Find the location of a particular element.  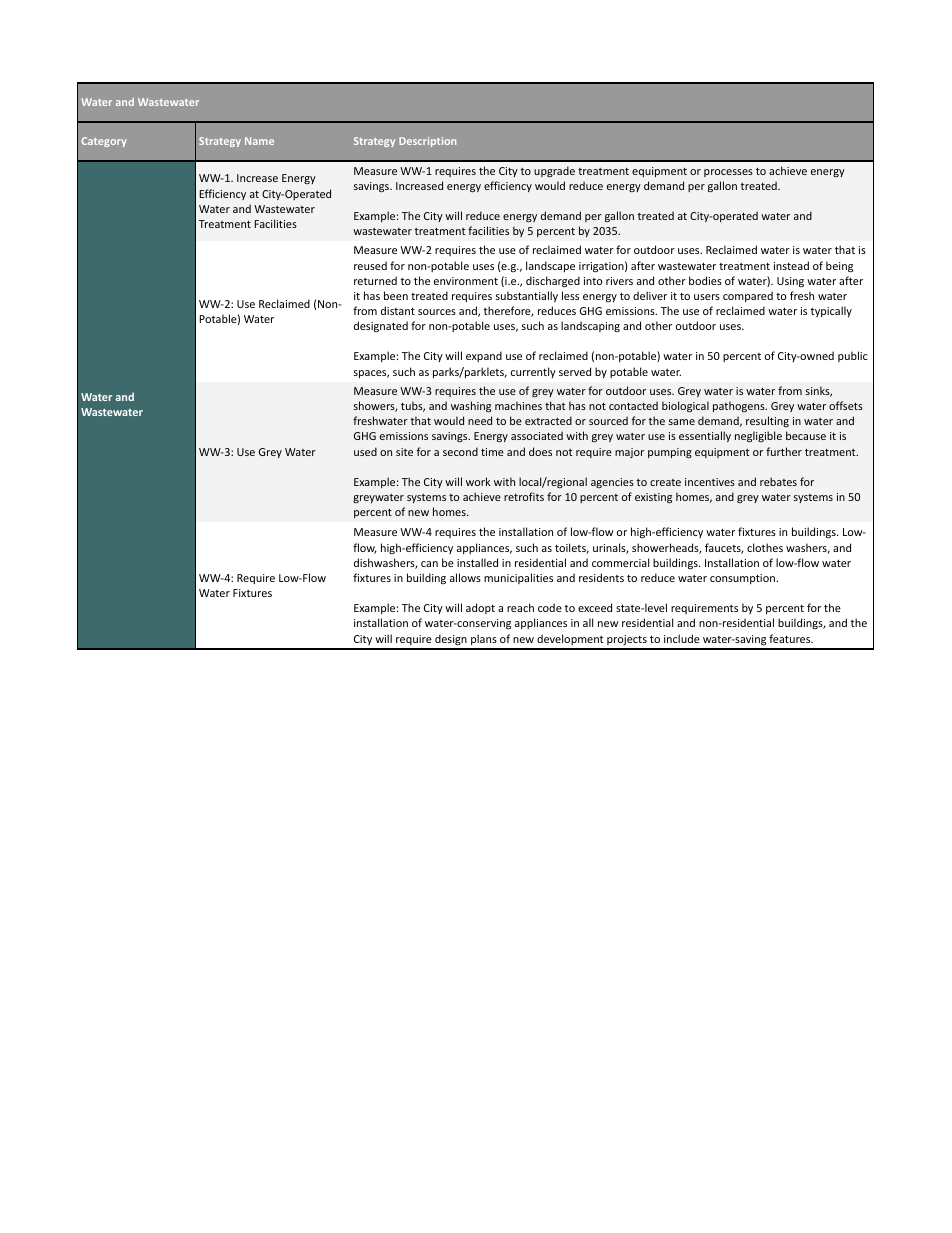

instead is located at coordinates (791, 265).
